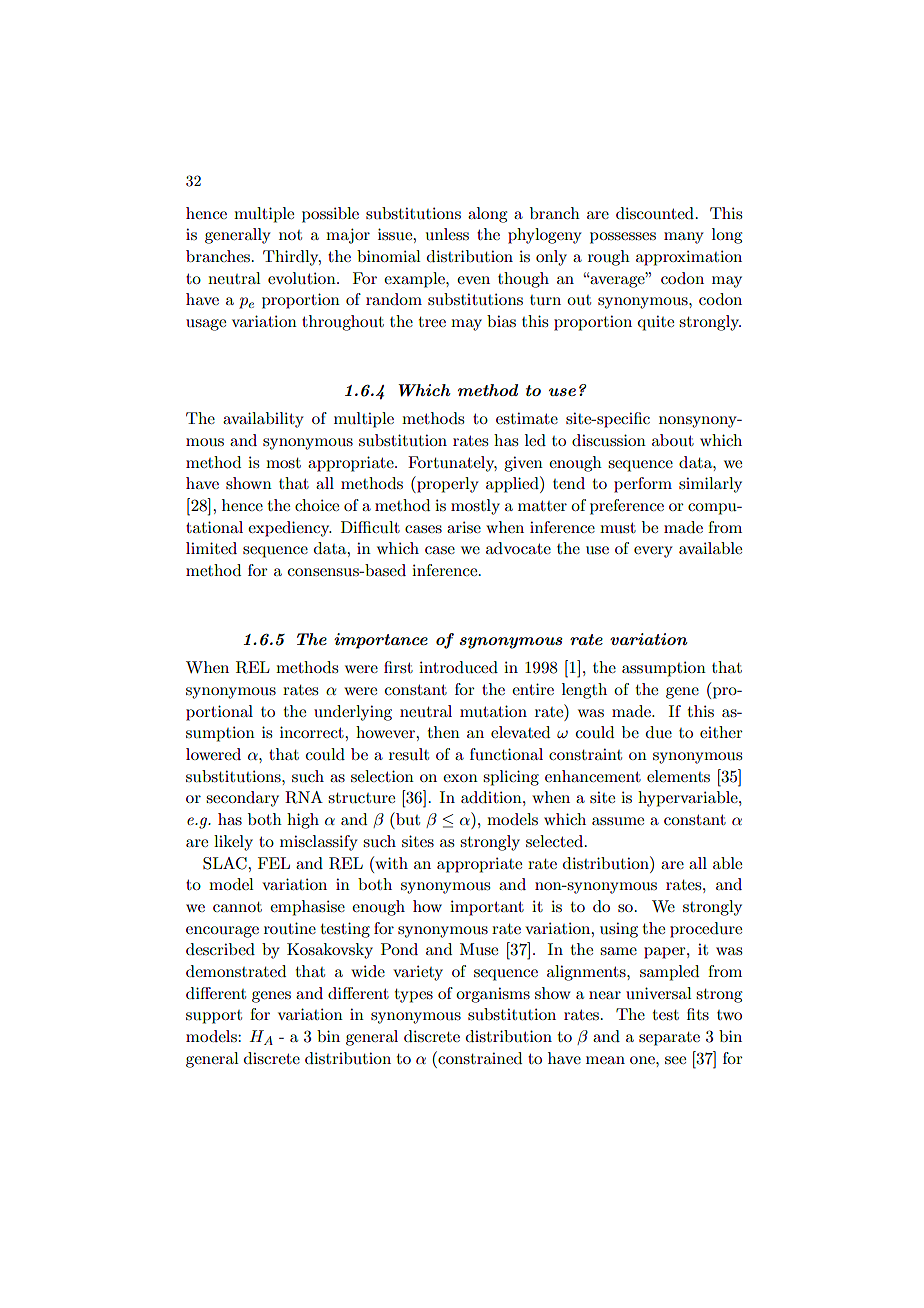  What do you see at coordinates (447, 234) in the screenshot?
I see `unless` at bounding box center [447, 234].
